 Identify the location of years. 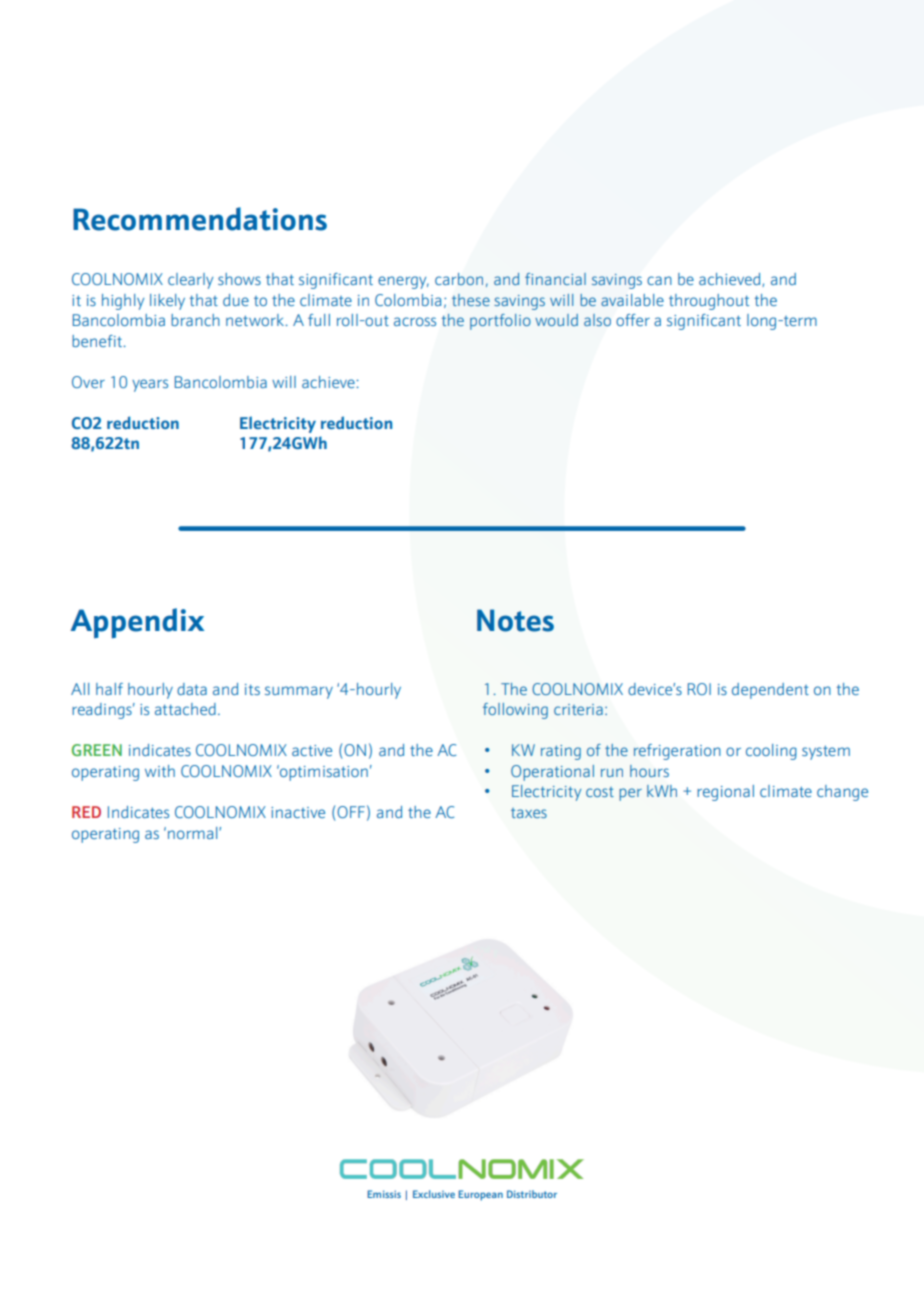
(150, 385).
